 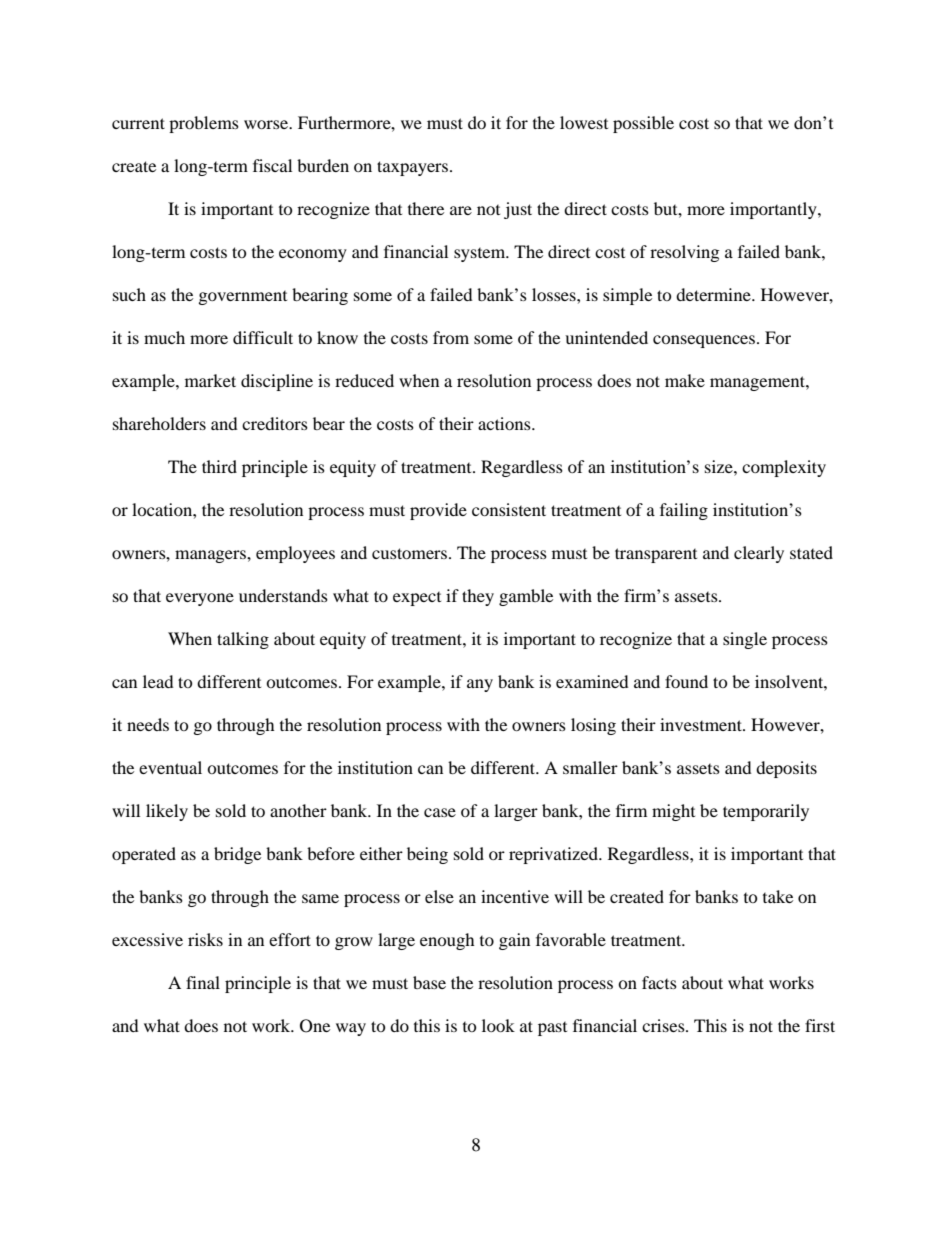 I want to click on investment, so click(x=702, y=724).
